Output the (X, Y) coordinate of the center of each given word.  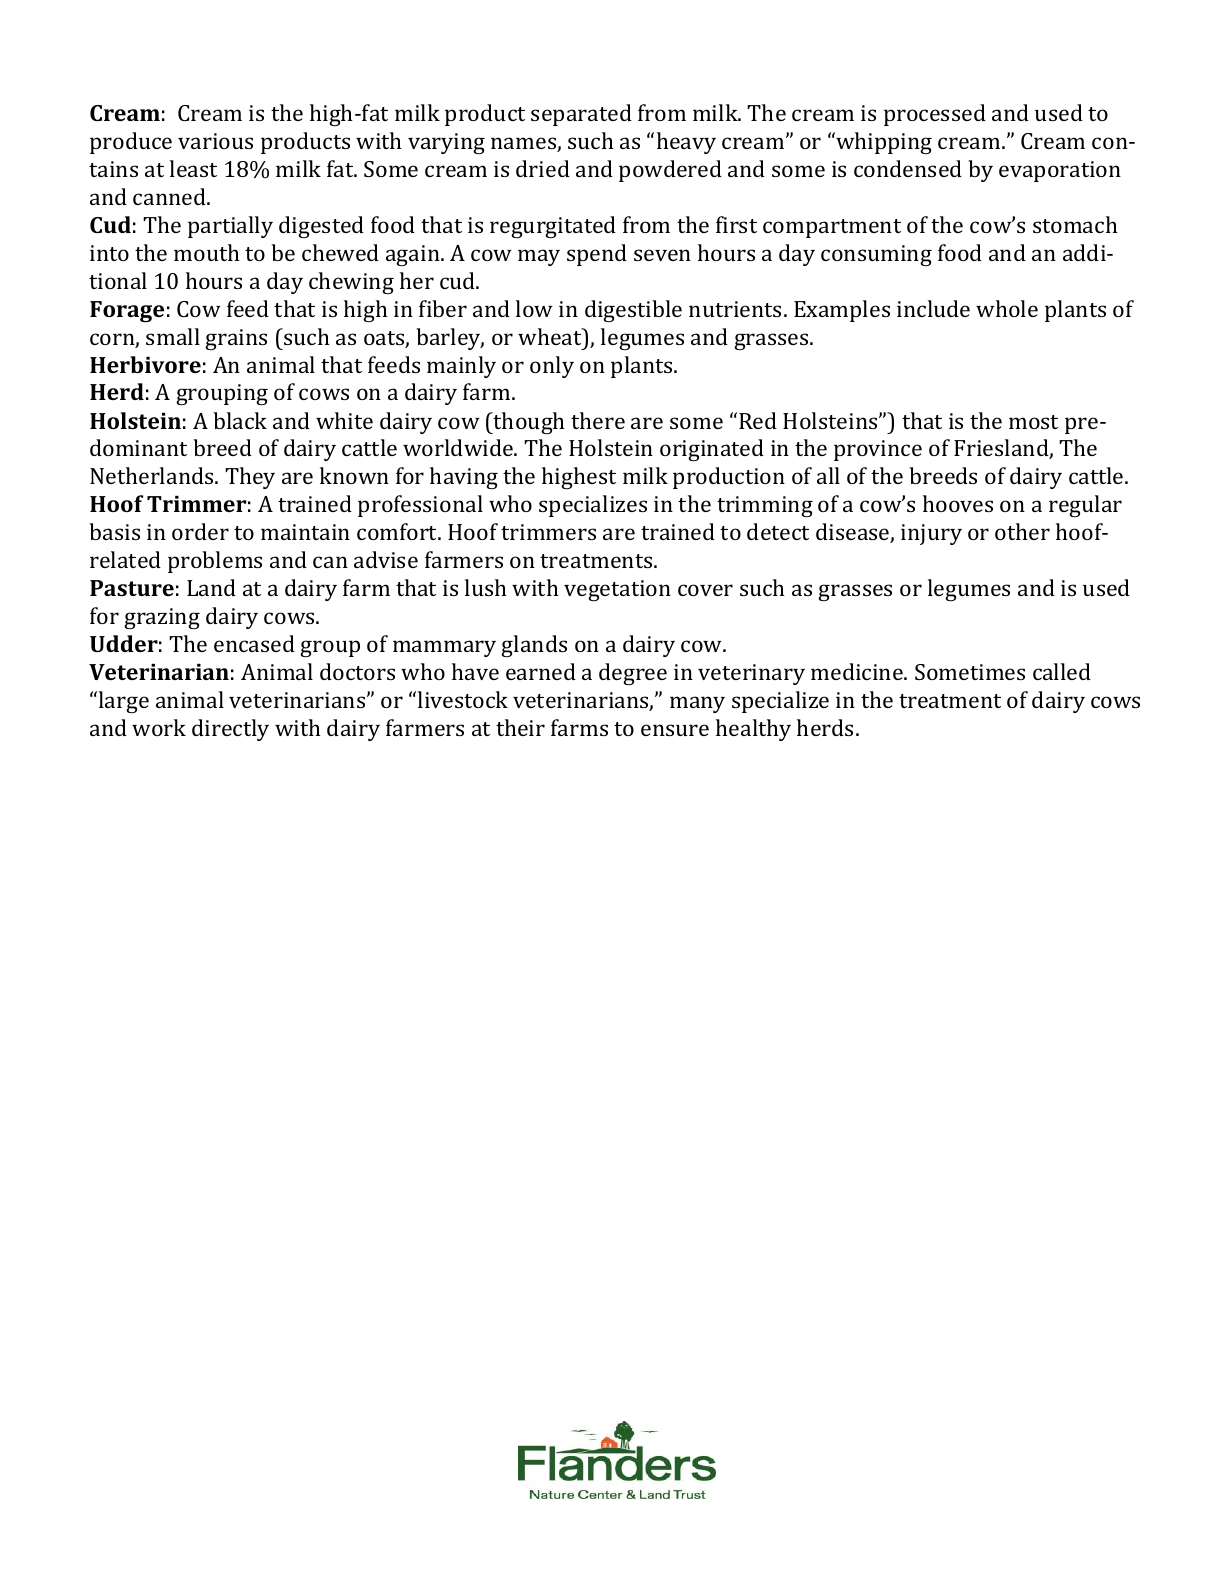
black (240, 420)
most (1033, 422)
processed (935, 115)
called (1062, 671)
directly (230, 730)
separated (581, 115)
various (215, 141)
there (598, 420)
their (520, 727)
